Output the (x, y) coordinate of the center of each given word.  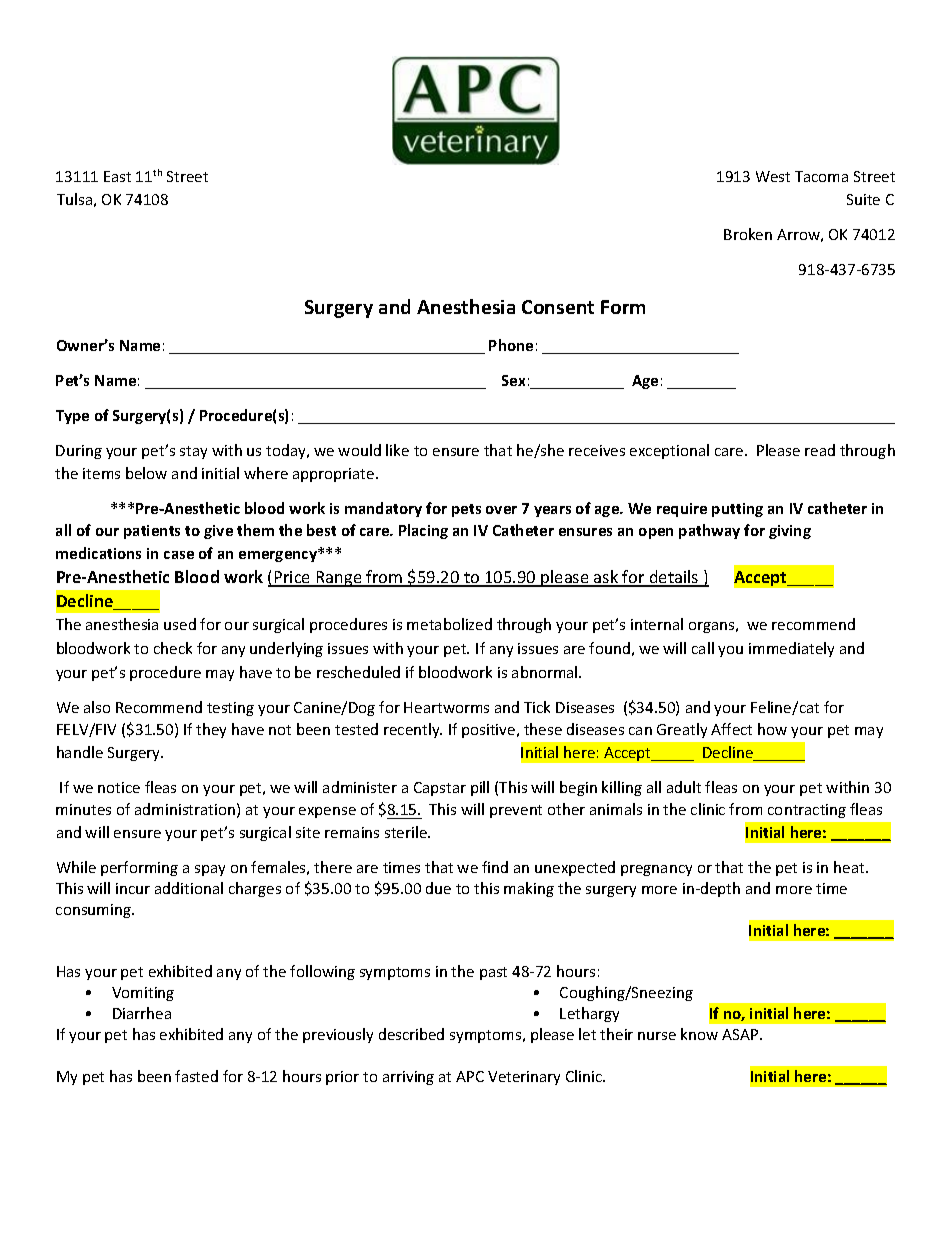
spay (210, 870)
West (773, 176)
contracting (807, 811)
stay (193, 452)
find (495, 867)
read (820, 450)
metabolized (449, 624)
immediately (791, 649)
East (117, 176)
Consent (558, 307)
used (180, 624)
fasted (196, 1076)
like (397, 450)
